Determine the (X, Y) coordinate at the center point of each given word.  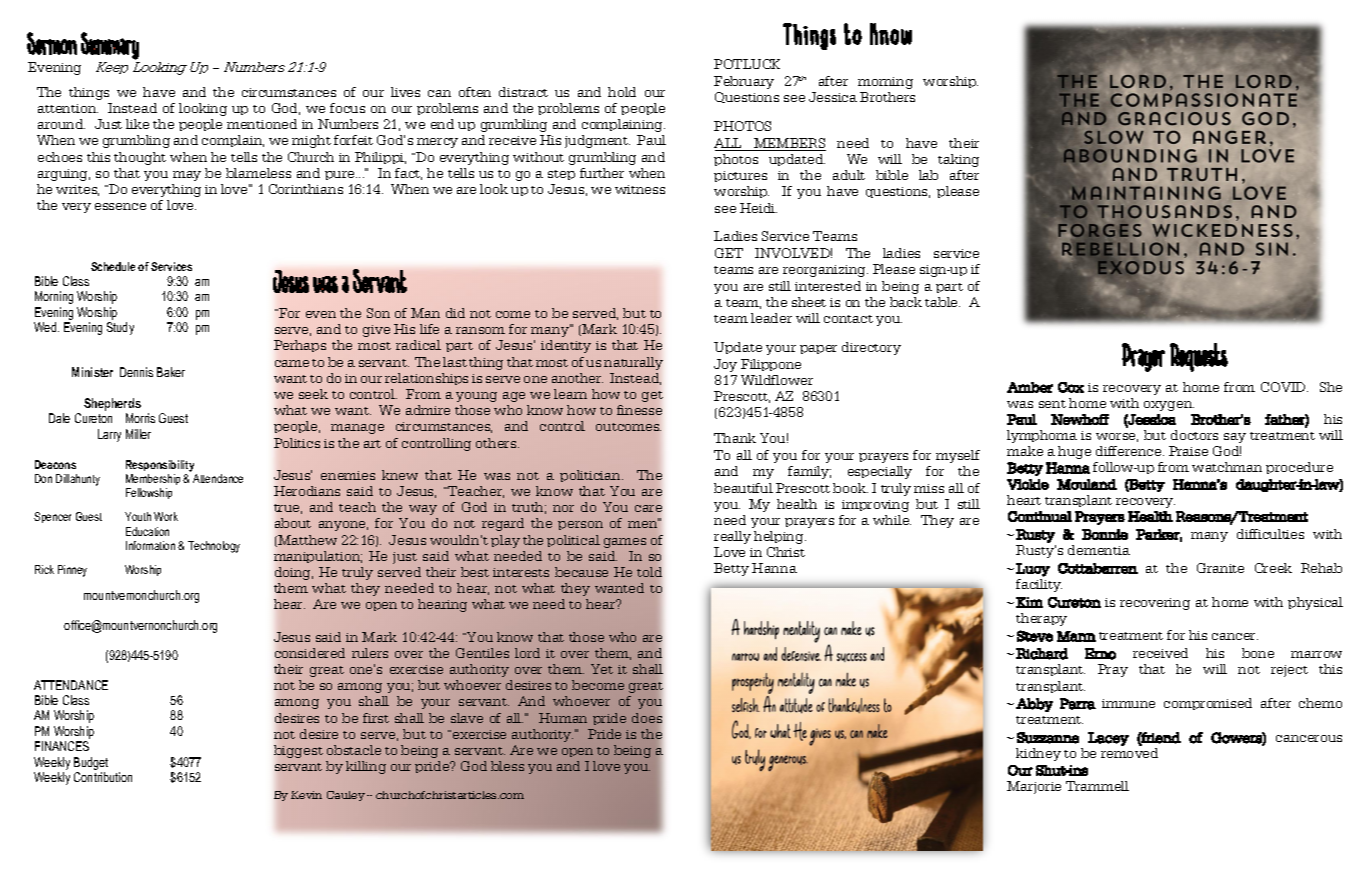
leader (771, 318)
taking (958, 160)
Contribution (103, 777)
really (732, 537)
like (137, 124)
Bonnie (1105, 534)
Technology (214, 547)
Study (120, 328)
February (744, 82)
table (942, 302)
